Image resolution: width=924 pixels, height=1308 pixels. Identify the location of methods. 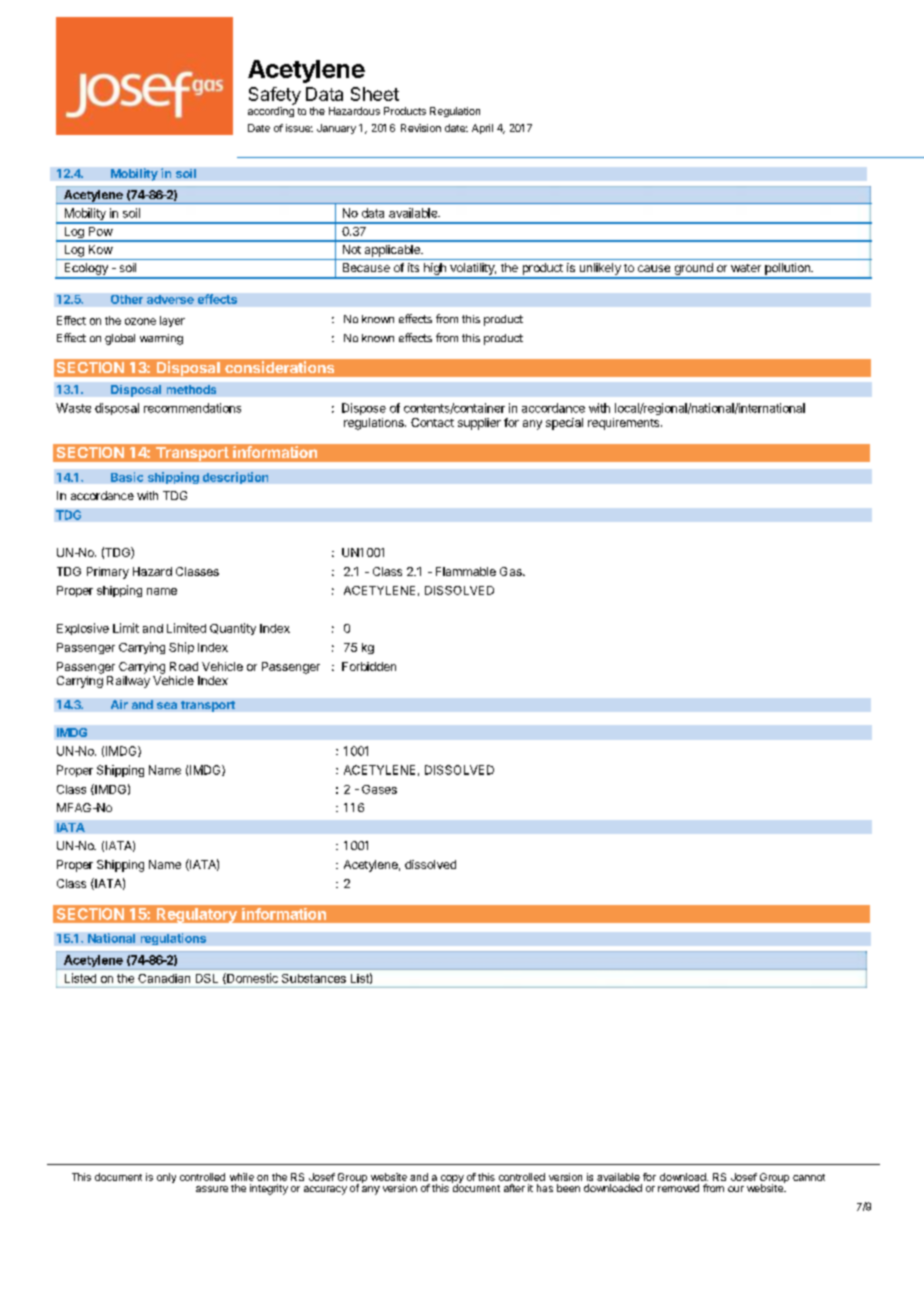
(191, 389).
